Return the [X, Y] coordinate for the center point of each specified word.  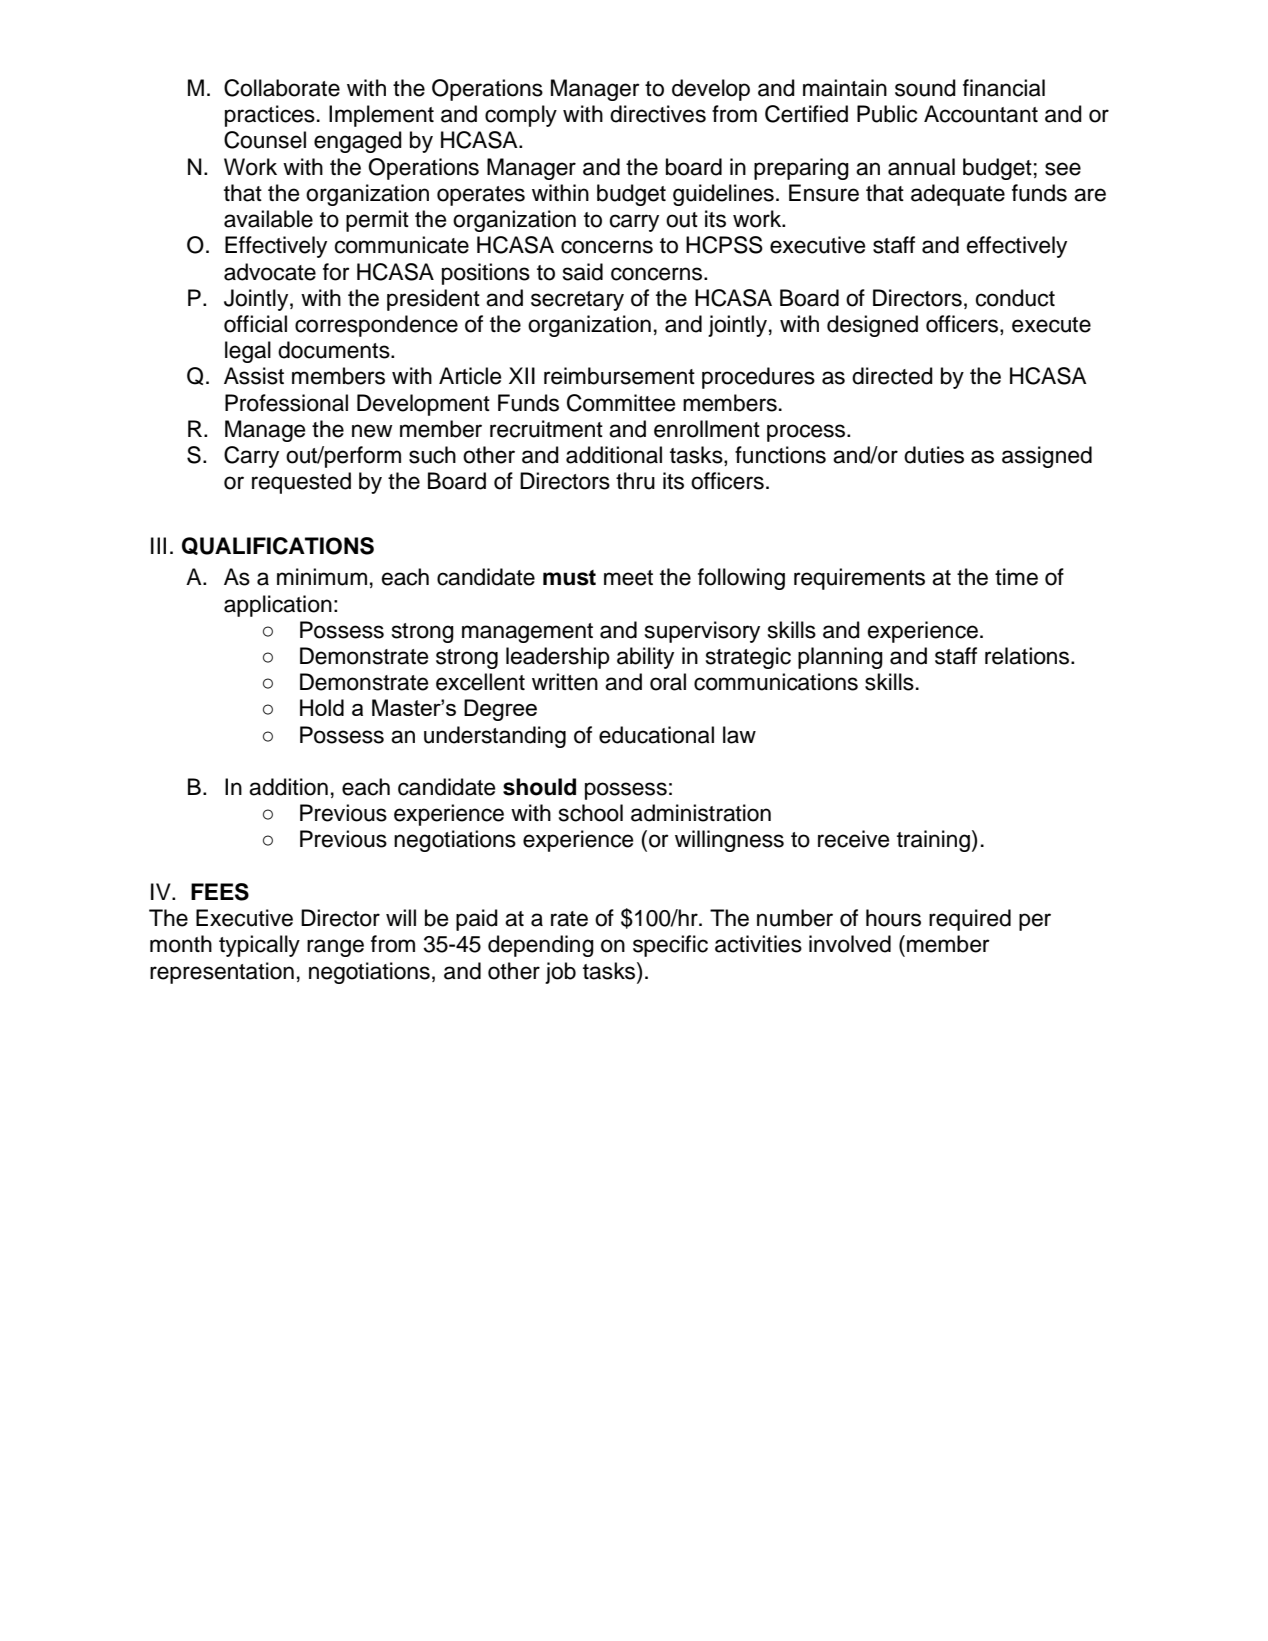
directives [658, 114]
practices [270, 116]
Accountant [981, 114]
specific [670, 946]
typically [259, 946]
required [970, 920]
